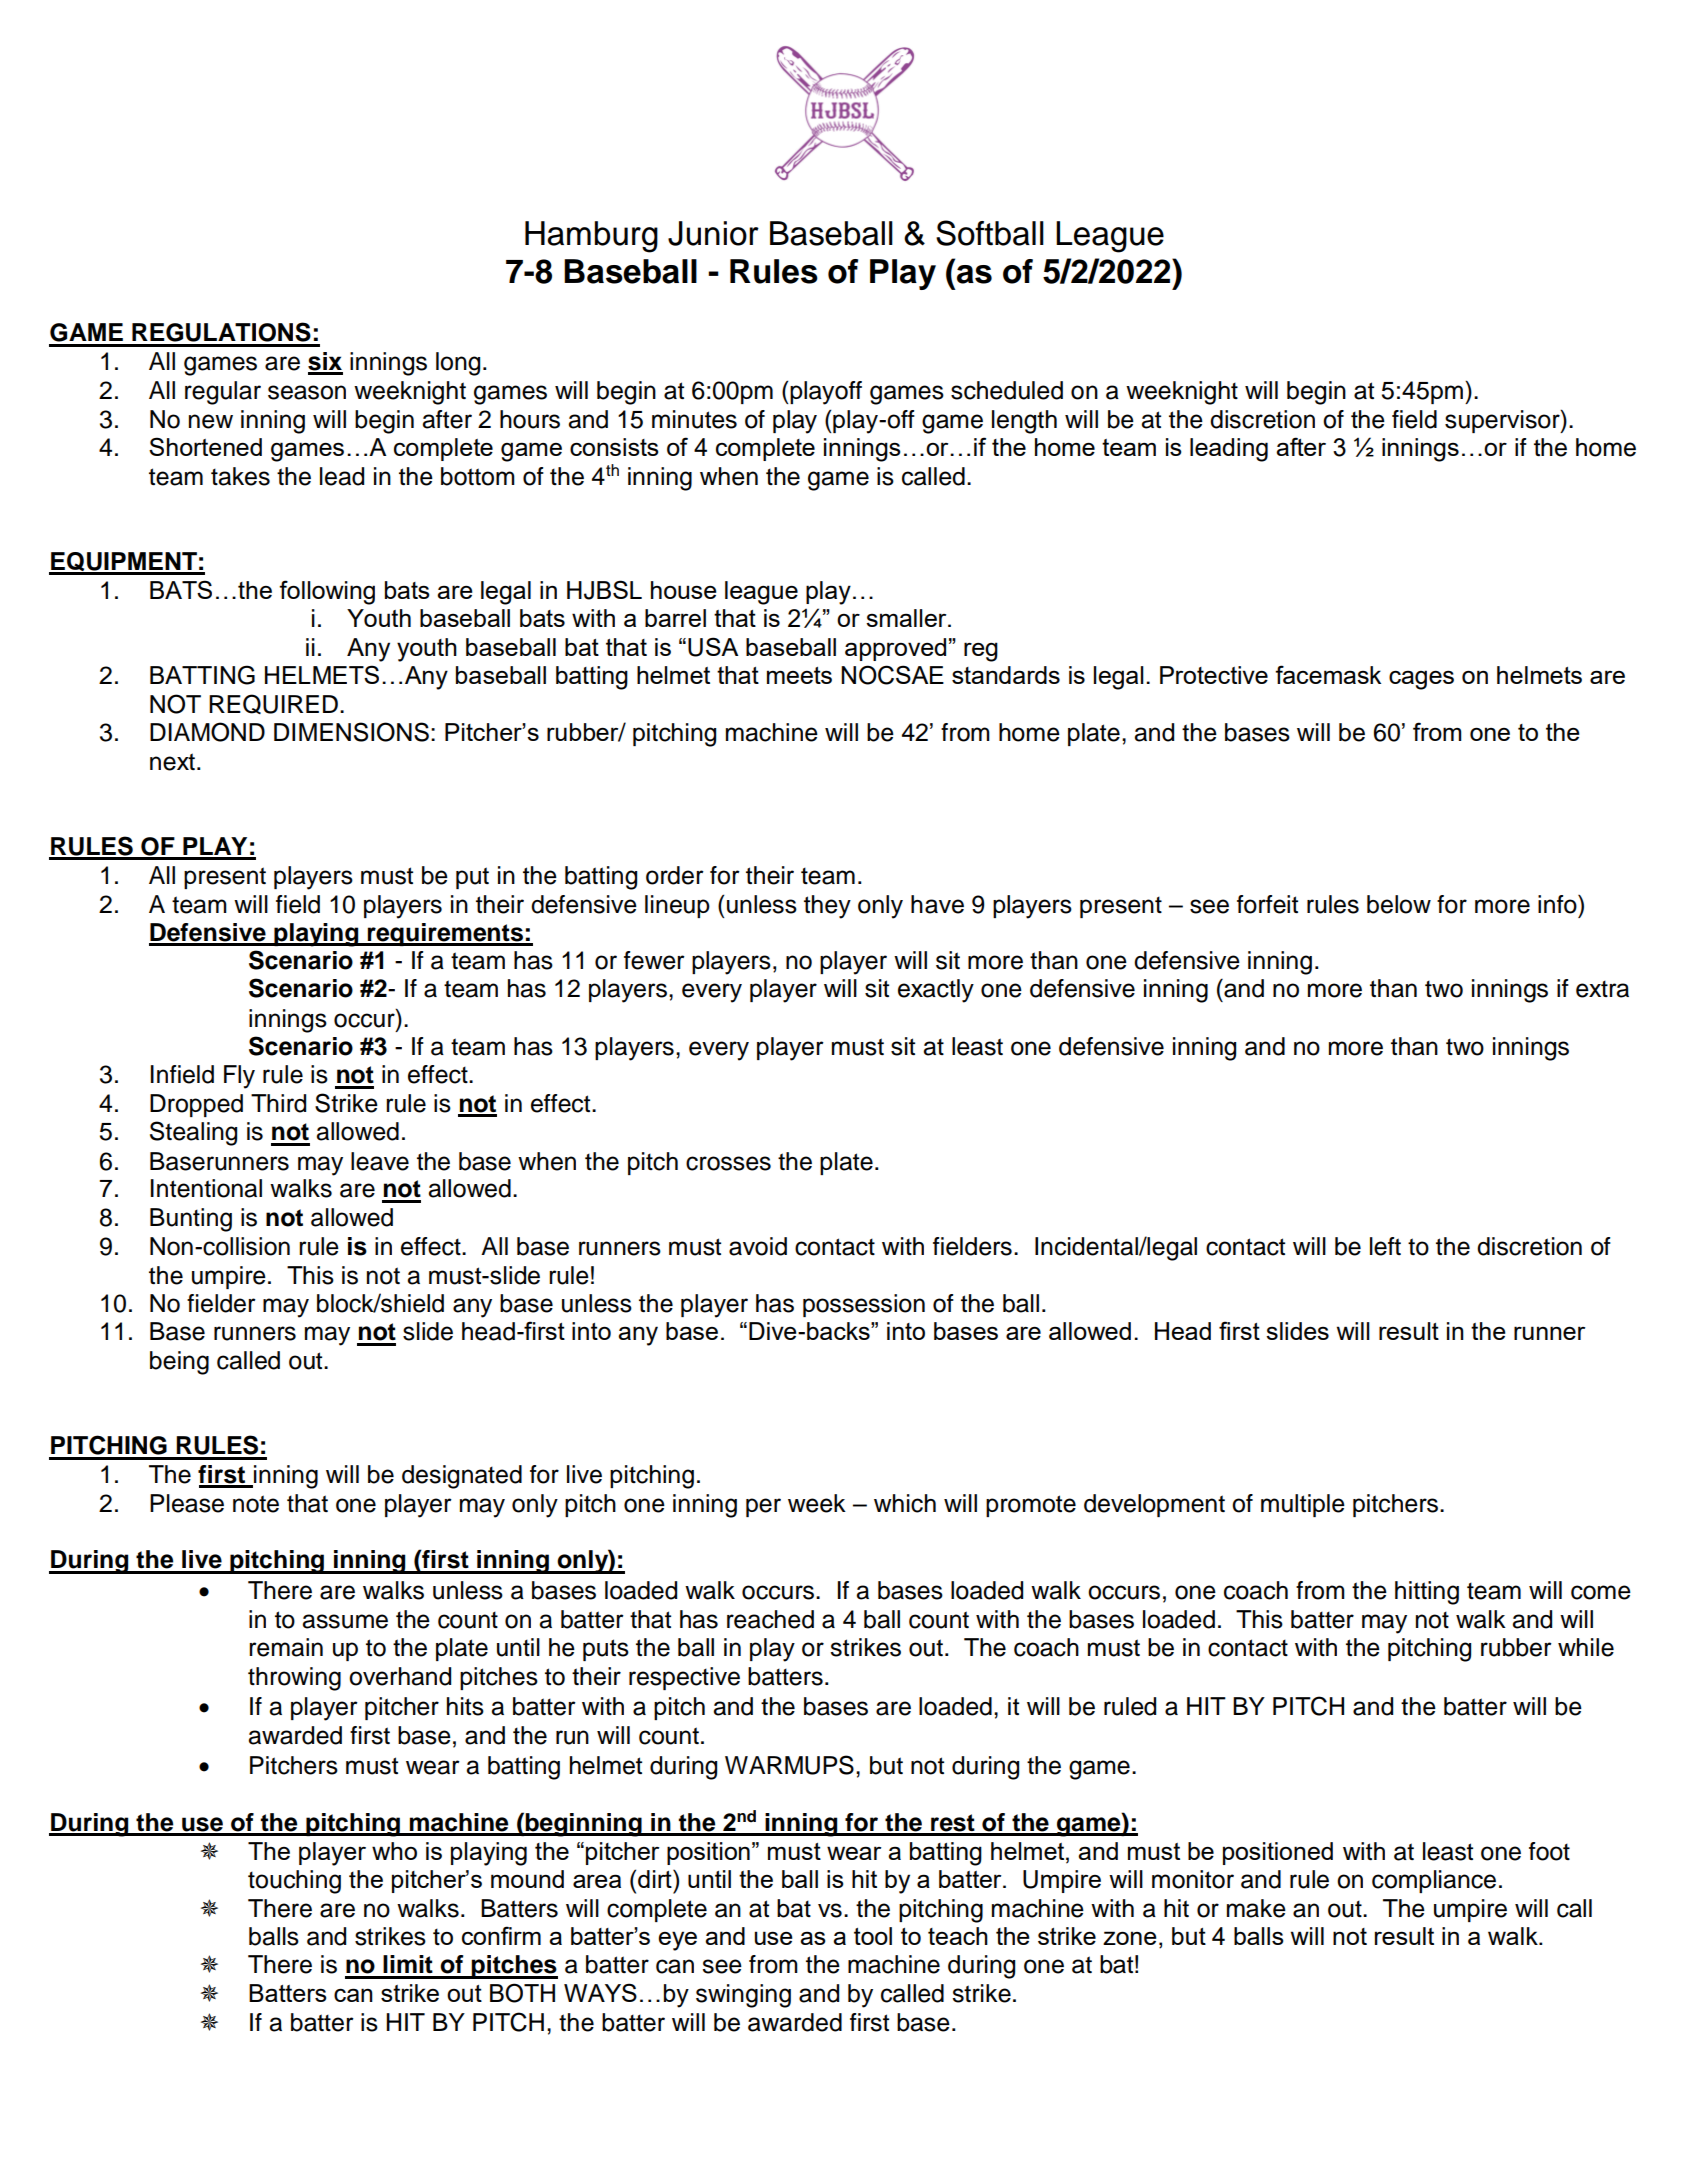 This screenshot has width=1688, height=2184. Describe the element at coordinates (458, 364) in the screenshot. I see `long` at that location.
